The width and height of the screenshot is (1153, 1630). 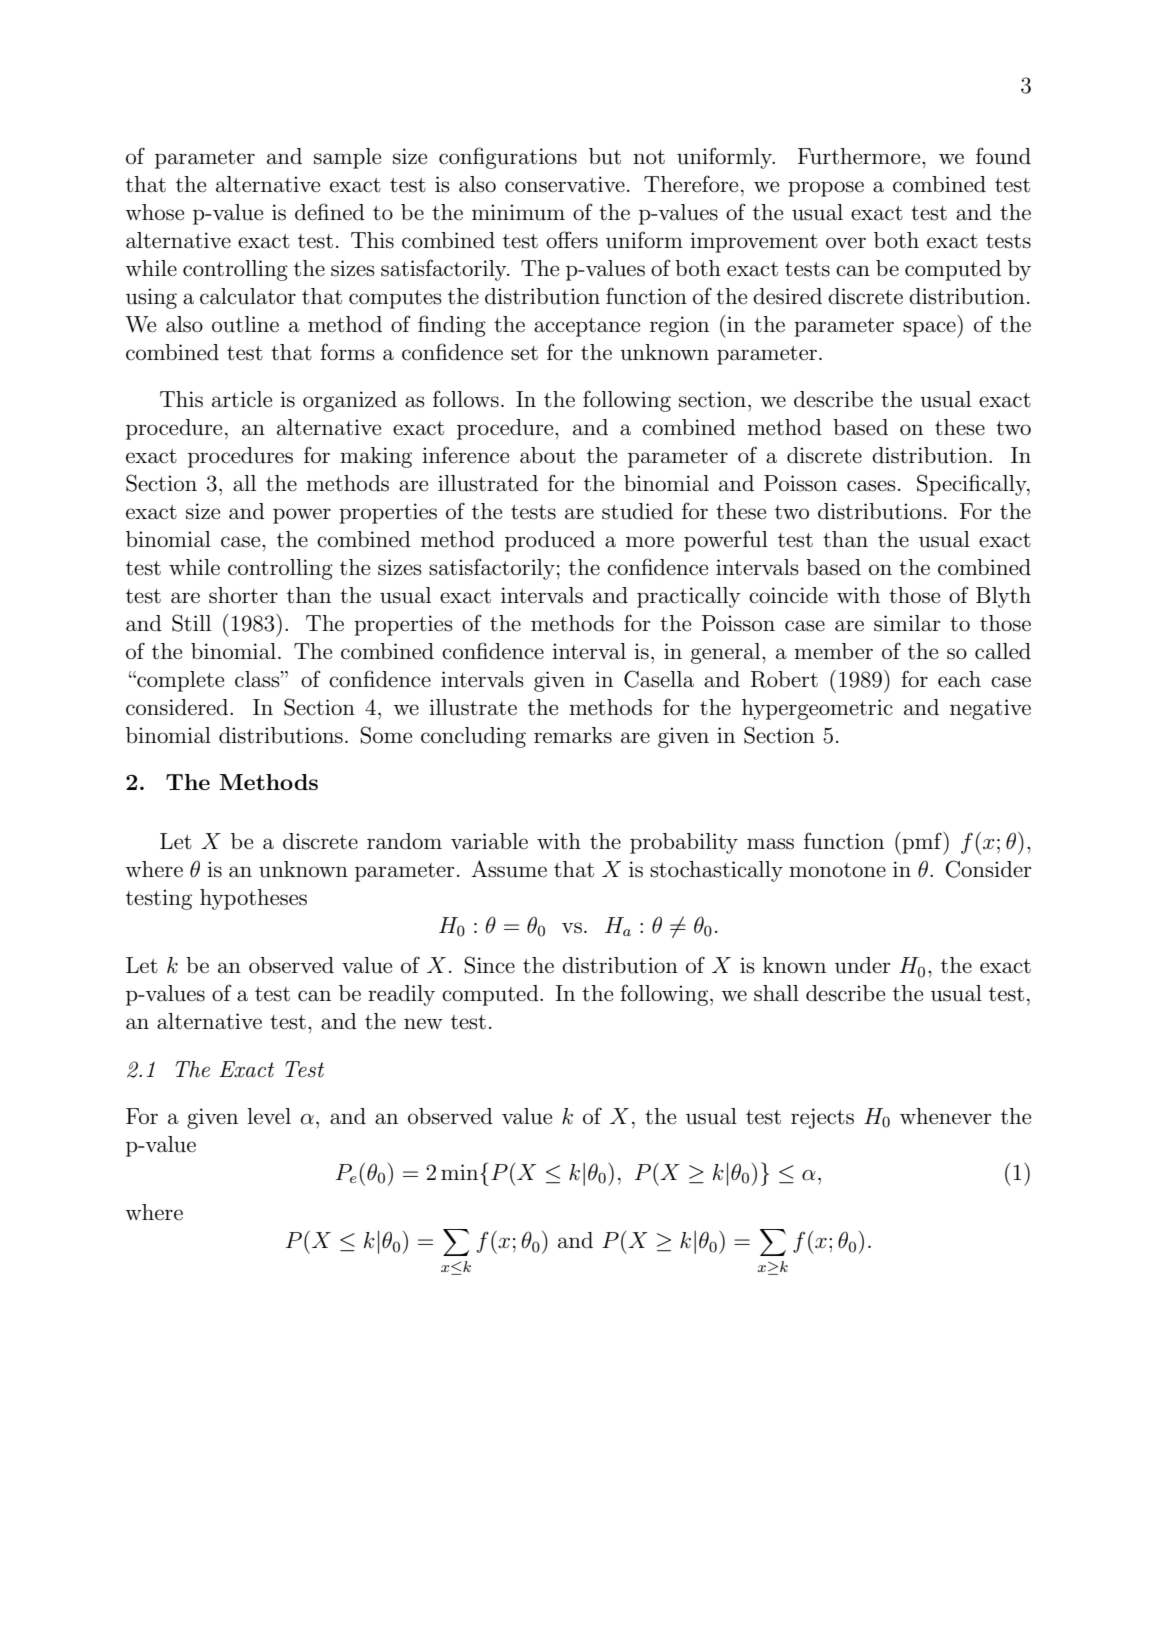 What do you see at coordinates (243, 595) in the screenshot?
I see `shorter` at bounding box center [243, 595].
